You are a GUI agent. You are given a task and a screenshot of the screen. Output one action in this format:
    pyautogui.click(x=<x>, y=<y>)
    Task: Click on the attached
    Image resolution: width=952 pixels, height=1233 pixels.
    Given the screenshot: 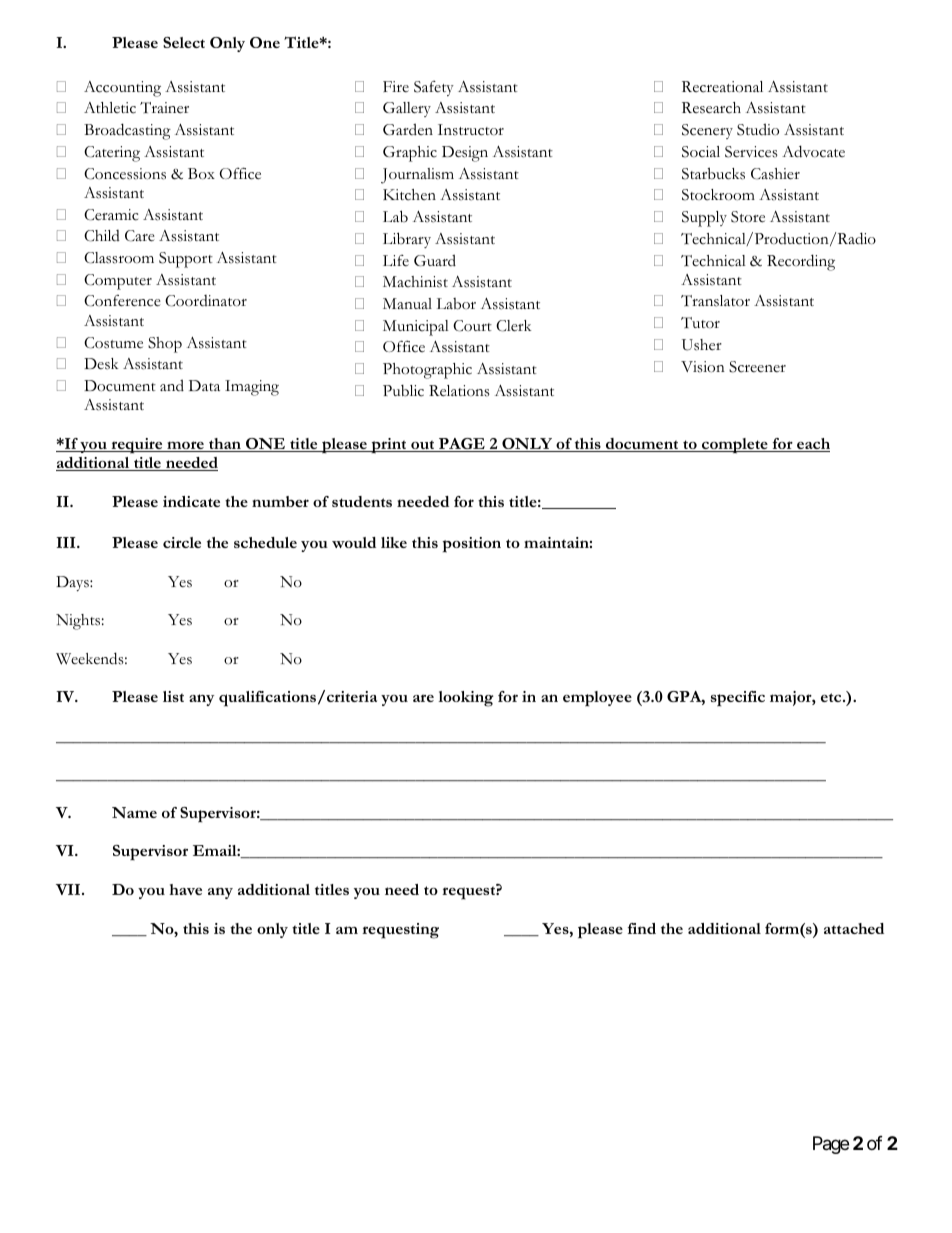 What is the action you would take?
    pyautogui.click(x=854, y=928)
